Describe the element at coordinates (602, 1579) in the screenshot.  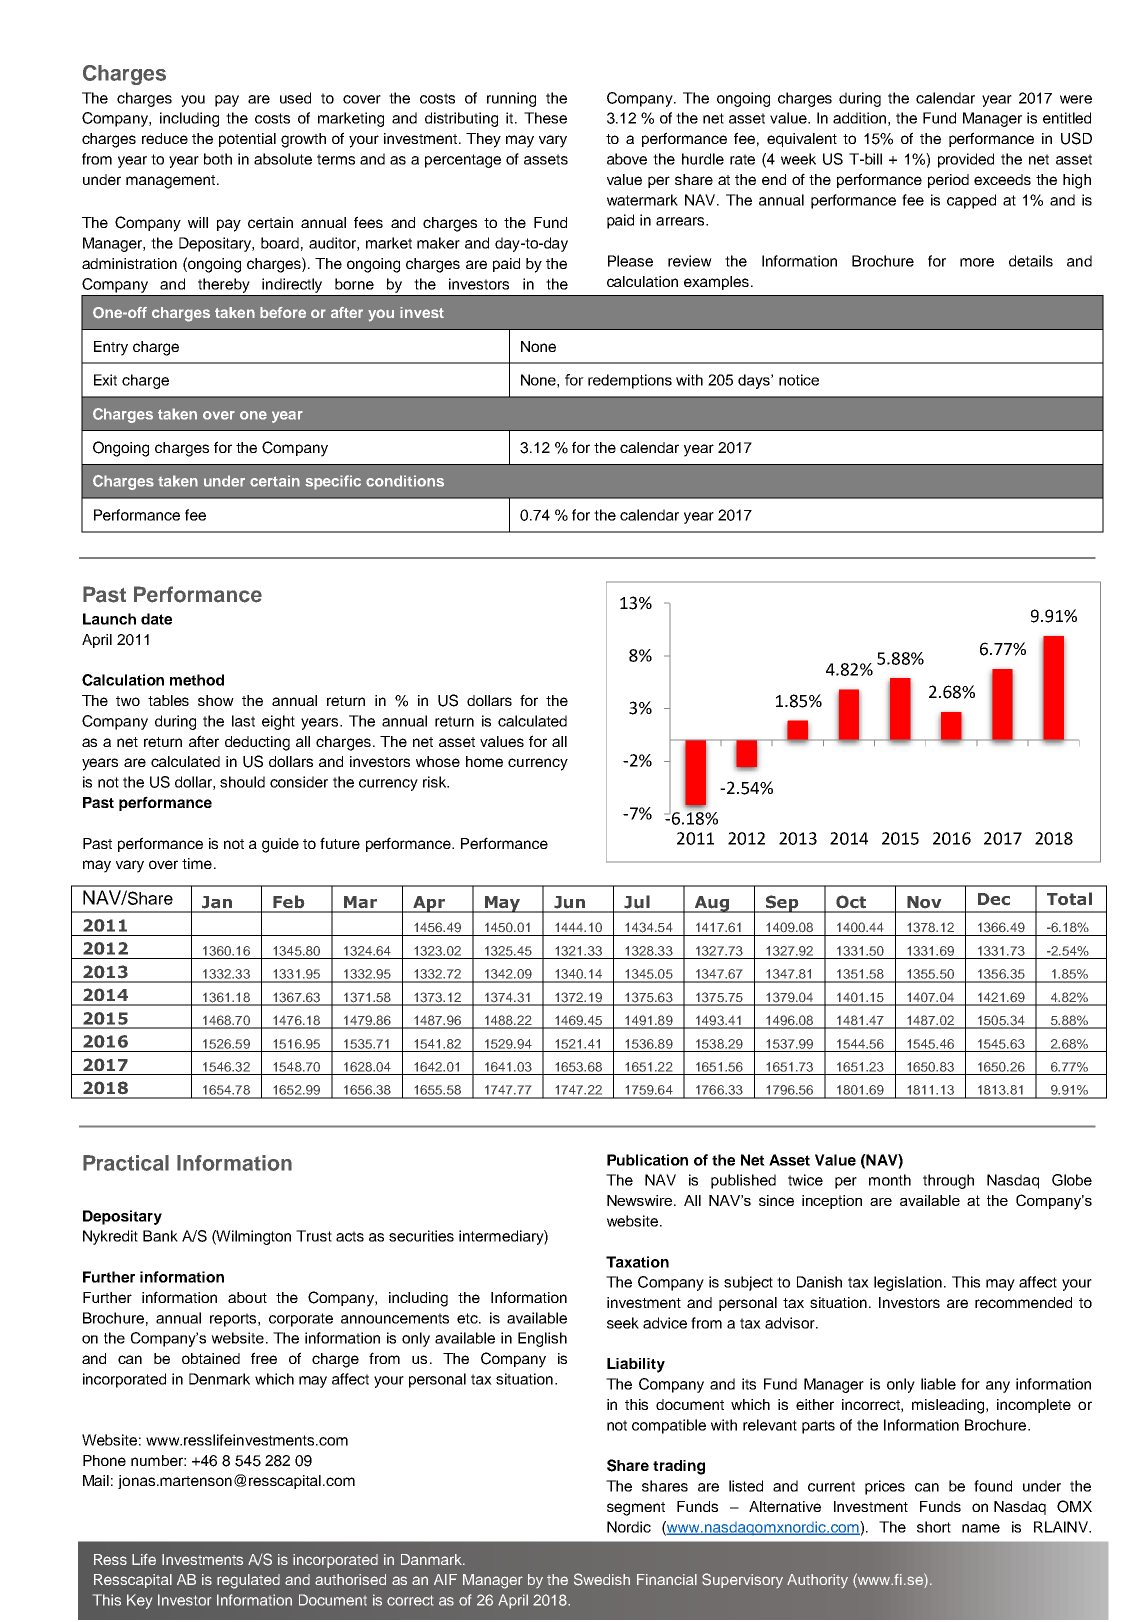
I see `Swedish` at that location.
